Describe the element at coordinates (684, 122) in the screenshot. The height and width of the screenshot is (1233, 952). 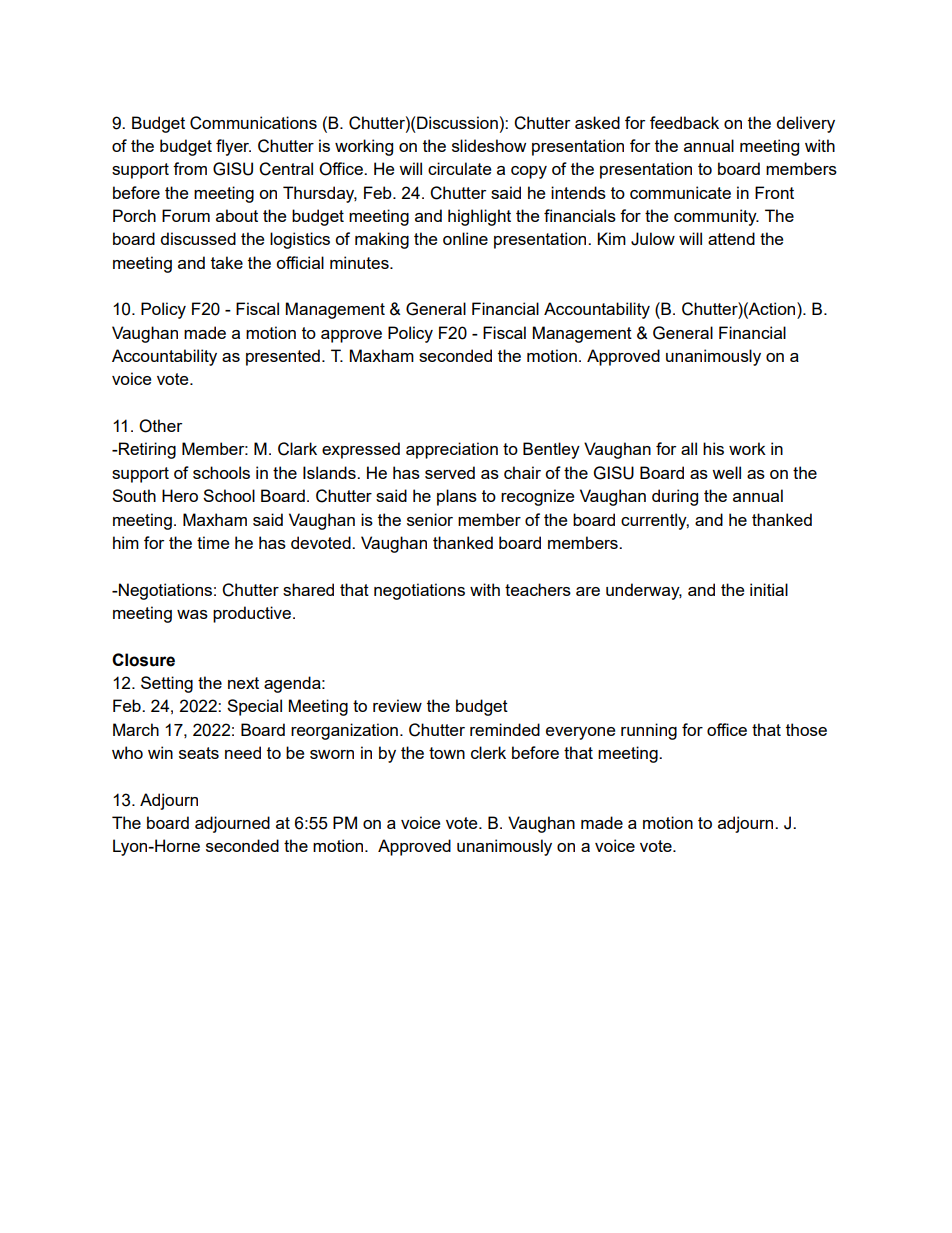
I see `feedback` at that location.
